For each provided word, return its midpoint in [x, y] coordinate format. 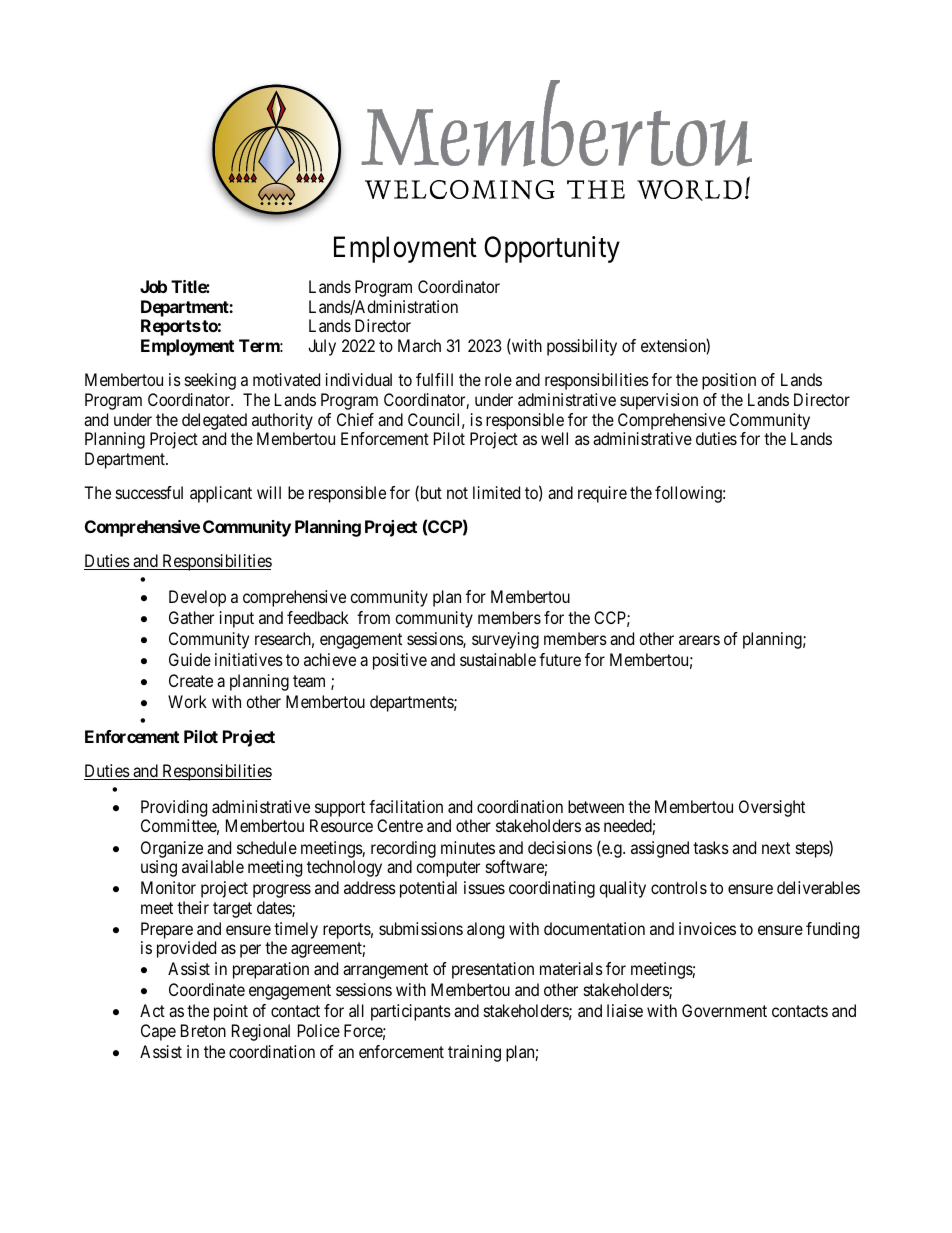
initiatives [249, 659]
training [474, 1053]
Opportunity [552, 249]
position [729, 381]
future [560, 659]
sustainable [498, 659]
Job [153, 286]
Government [724, 1010]
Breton [203, 1030]
